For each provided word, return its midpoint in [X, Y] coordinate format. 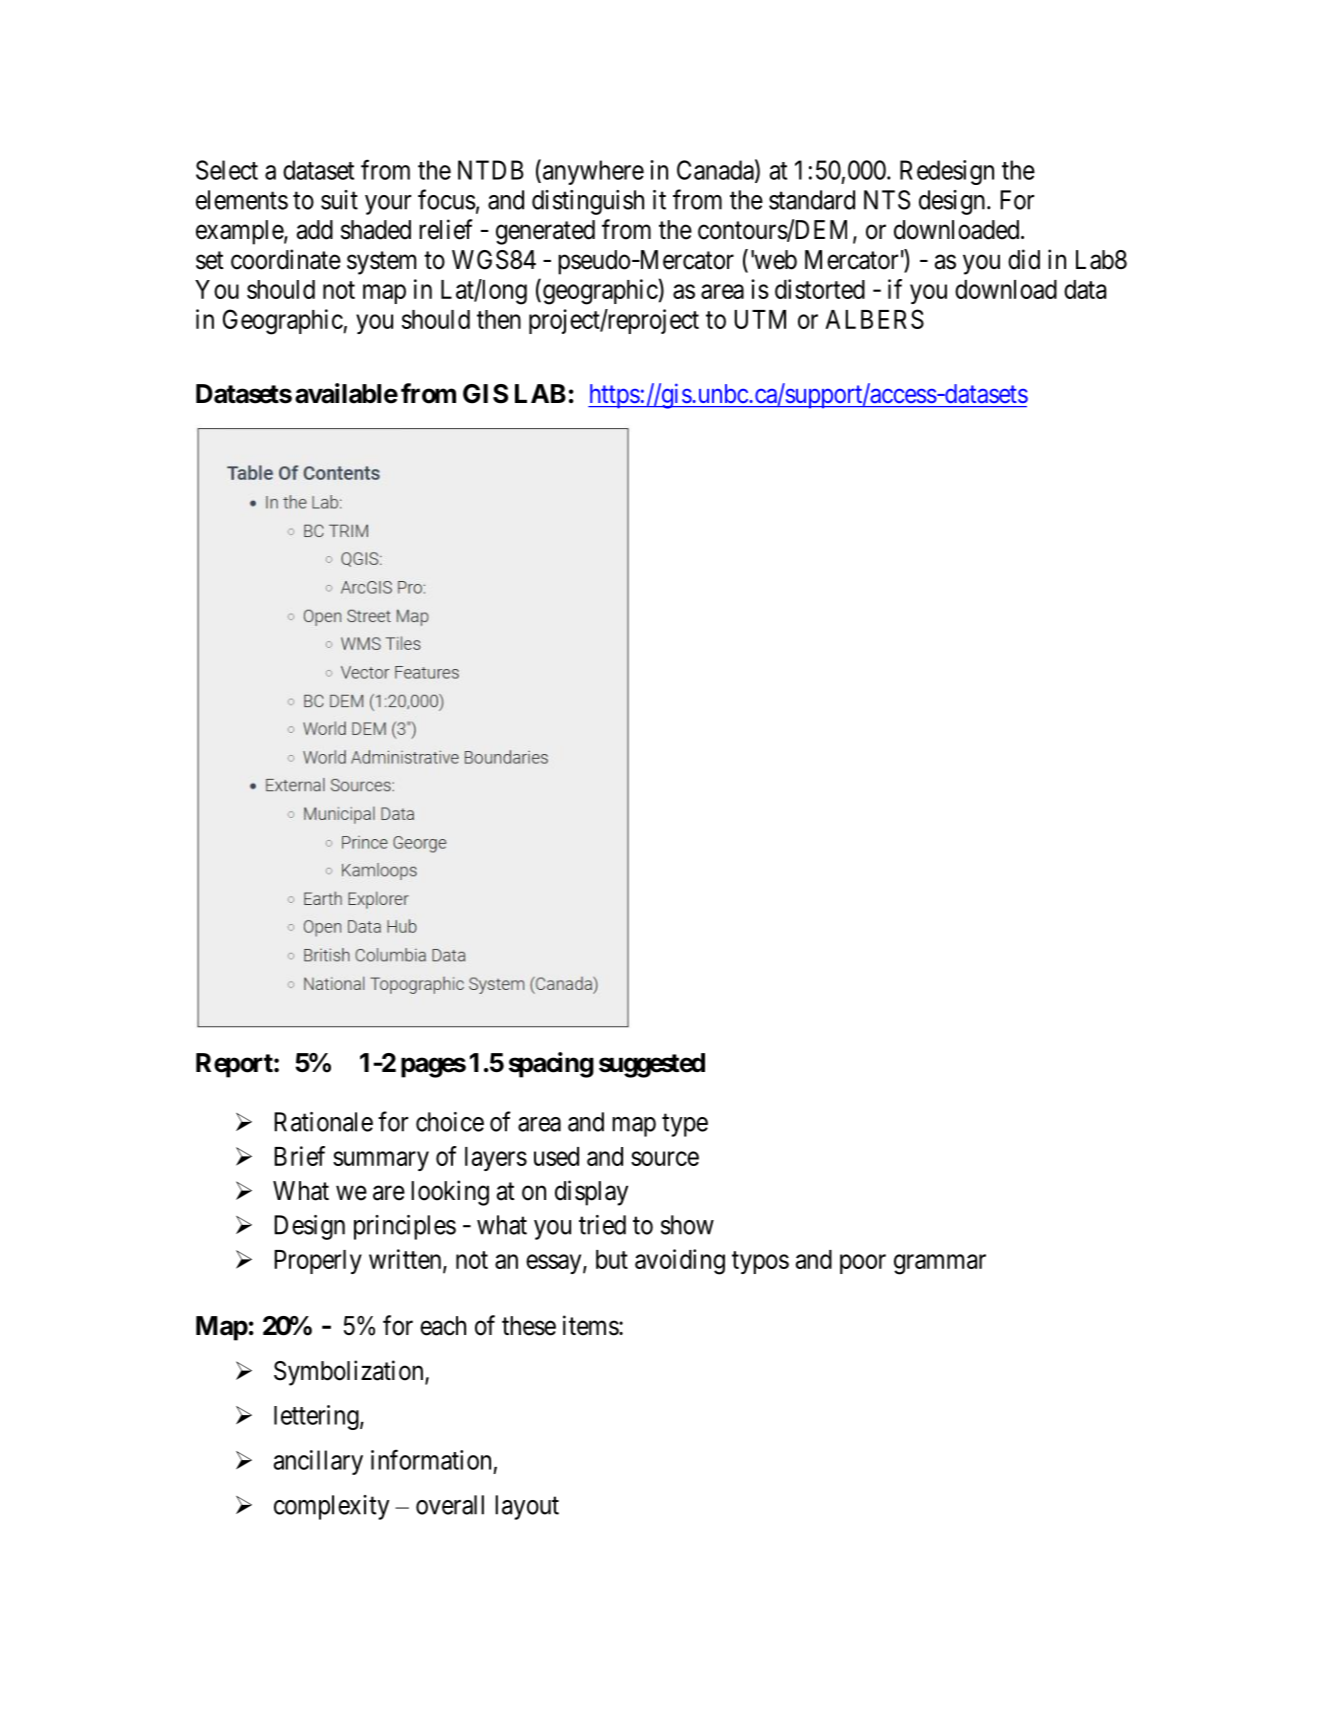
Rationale [323, 1122]
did [1024, 259]
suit [339, 200]
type [685, 1125]
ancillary [318, 1462]
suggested [652, 1065]
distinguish [588, 202]
